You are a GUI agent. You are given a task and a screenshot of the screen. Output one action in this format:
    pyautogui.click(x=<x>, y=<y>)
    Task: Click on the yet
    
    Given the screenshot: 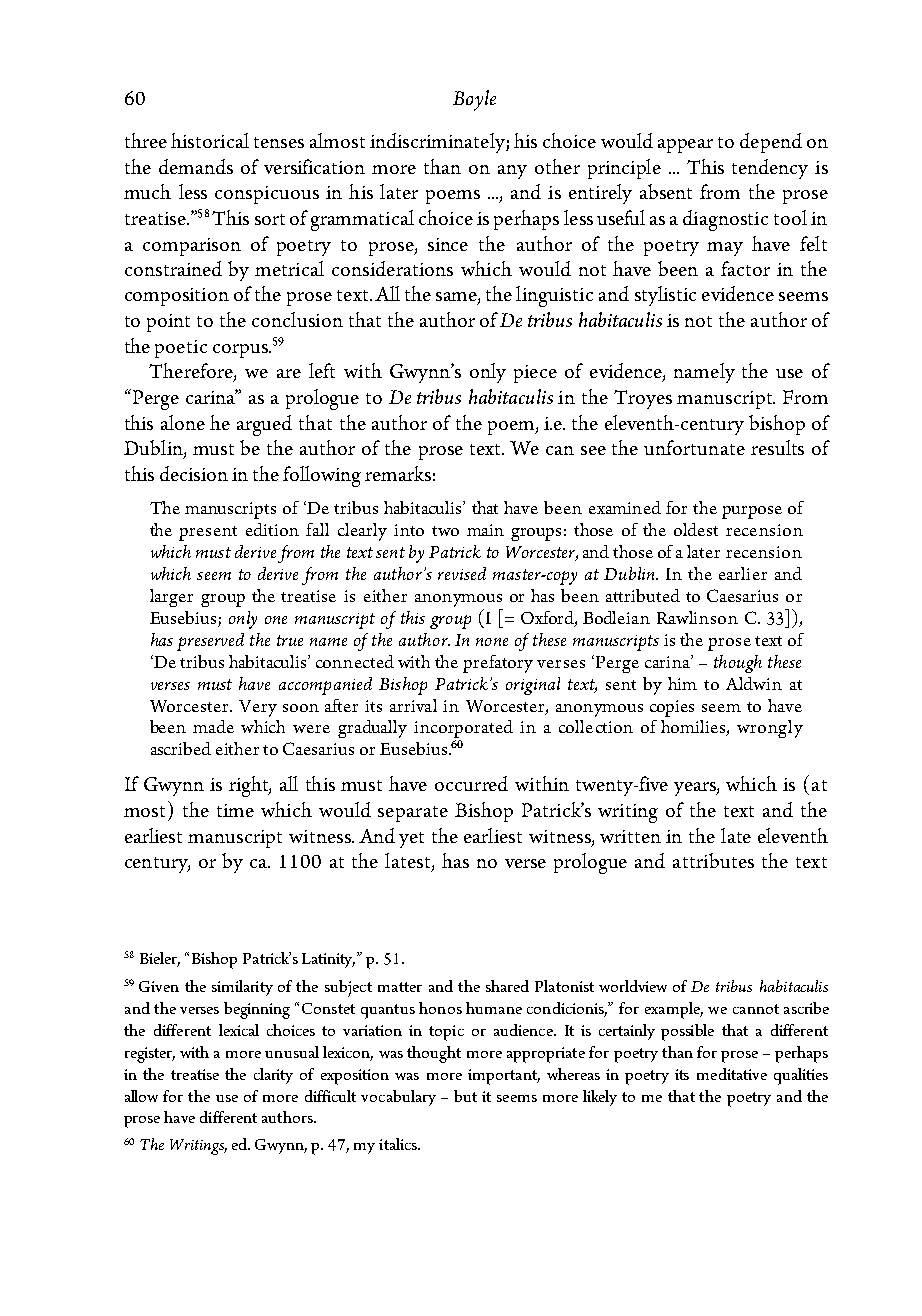 What is the action you would take?
    pyautogui.click(x=411, y=840)
